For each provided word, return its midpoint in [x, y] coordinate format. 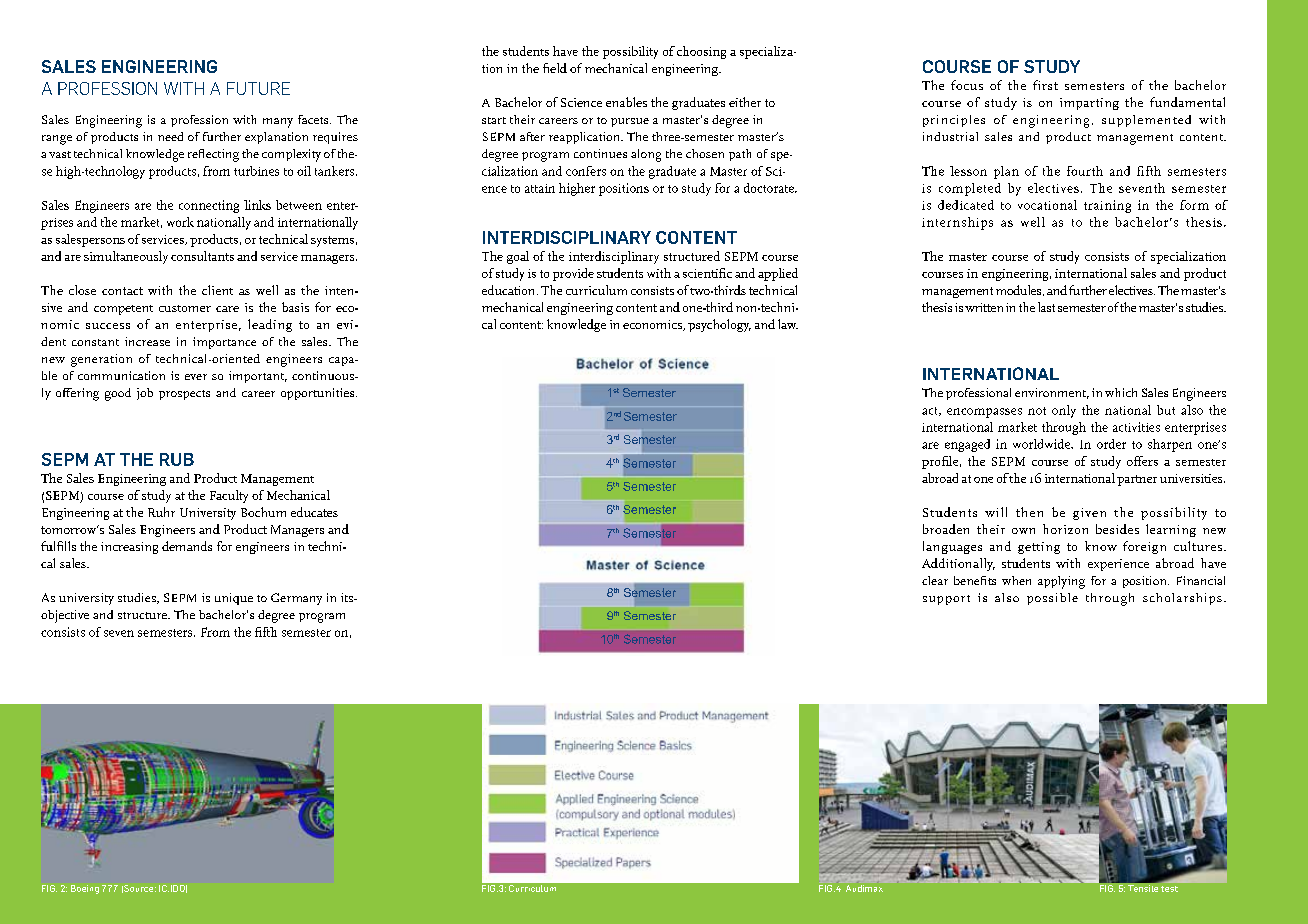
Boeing [85, 889]
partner [1137, 480]
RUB [177, 459]
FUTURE [258, 88]
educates [314, 512]
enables [626, 102]
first [1045, 85]
